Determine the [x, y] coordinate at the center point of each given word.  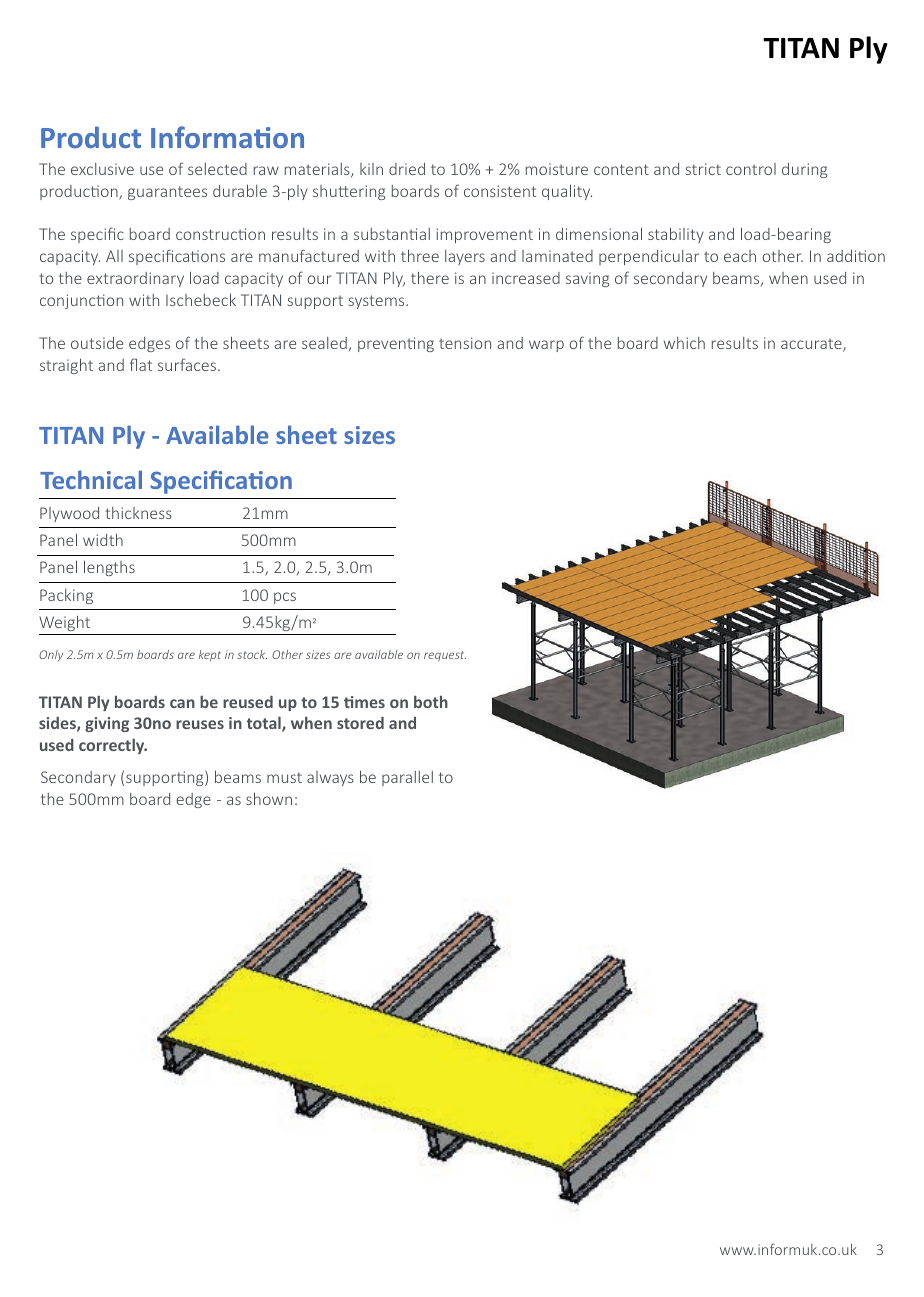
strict [703, 169]
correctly [113, 746]
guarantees [167, 193]
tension [465, 343]
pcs [285, 598]
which [684, 343]
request [445, 656]
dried [407, 169]
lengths [109, 568]
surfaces [188, 364]
